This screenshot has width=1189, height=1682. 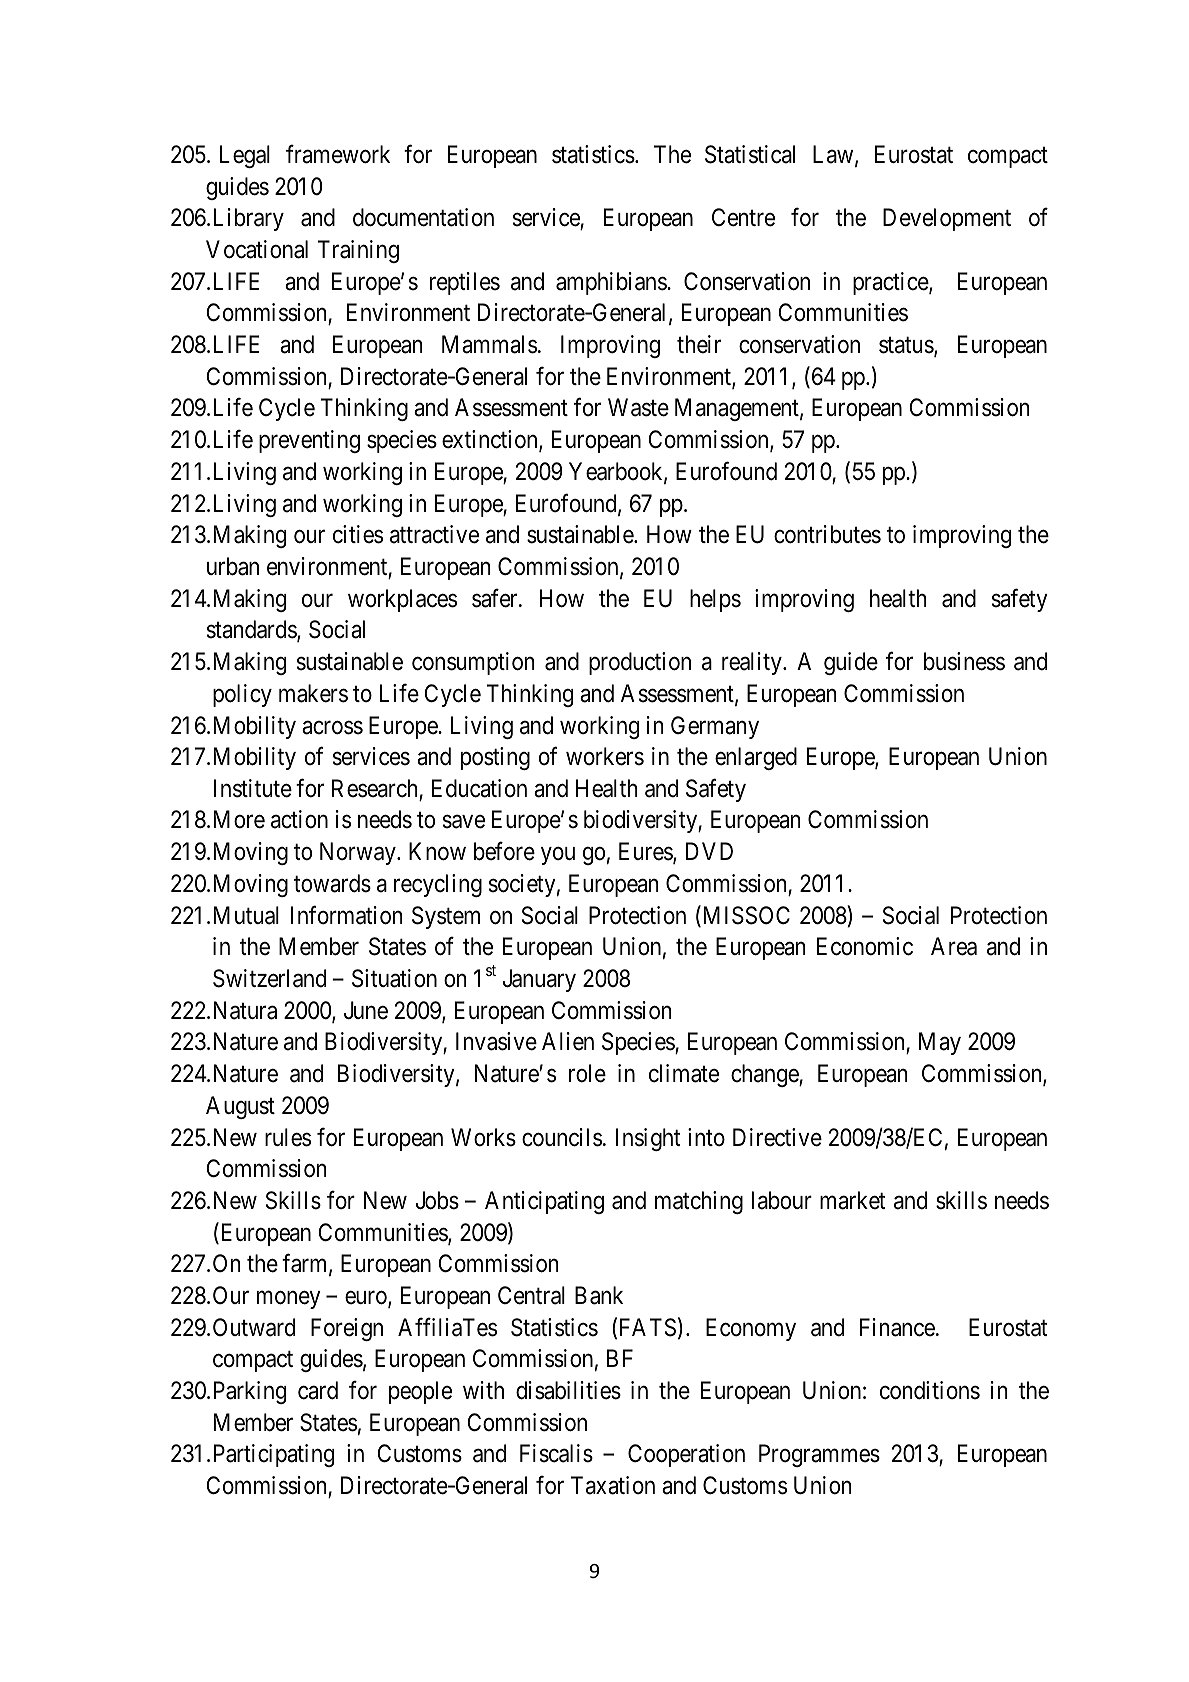 I want to click on councils, so click(x=562, y=1137).
